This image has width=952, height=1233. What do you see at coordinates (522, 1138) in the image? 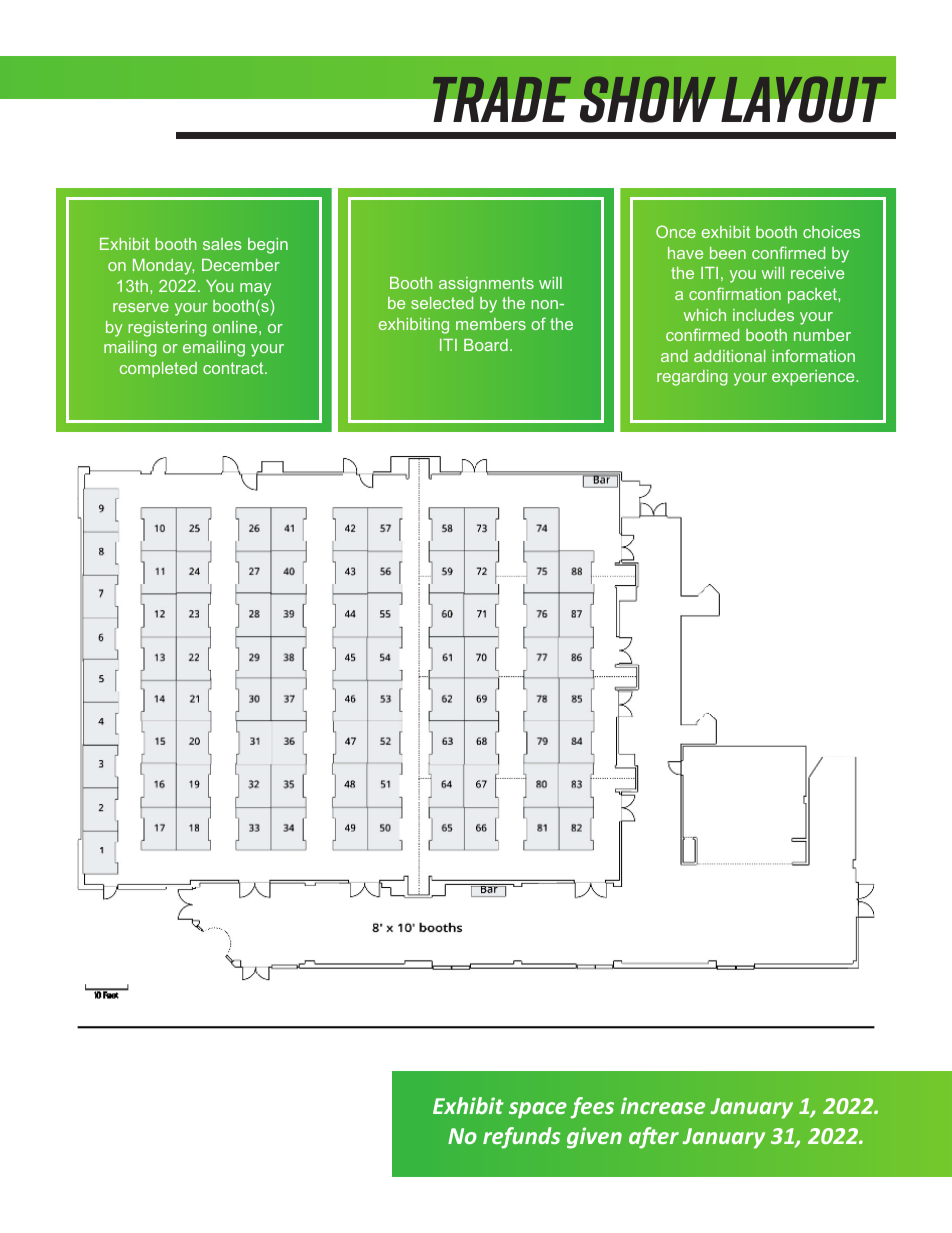
I see `refunds` at bounding box center [522, 1138].
